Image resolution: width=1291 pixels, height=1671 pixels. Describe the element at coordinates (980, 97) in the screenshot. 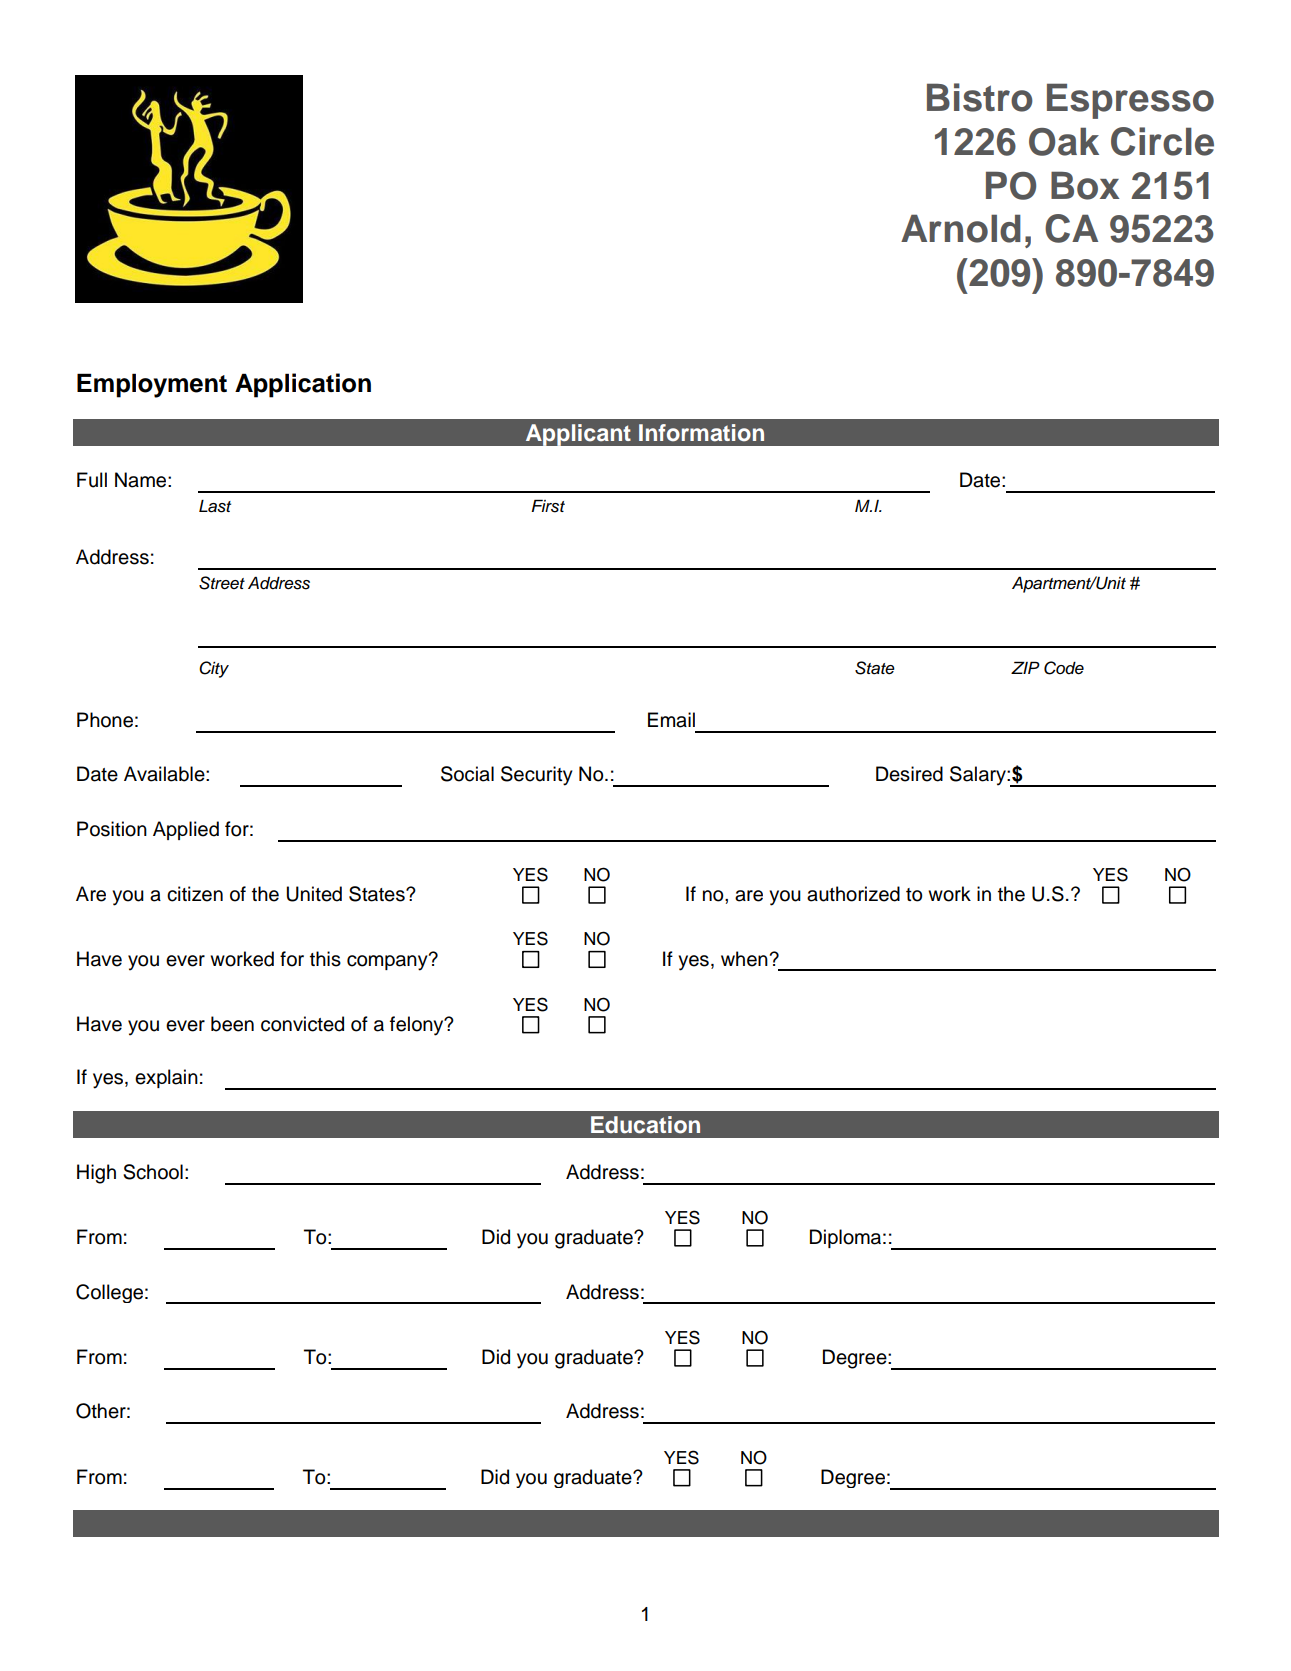

I see `Bistro` at that location.
